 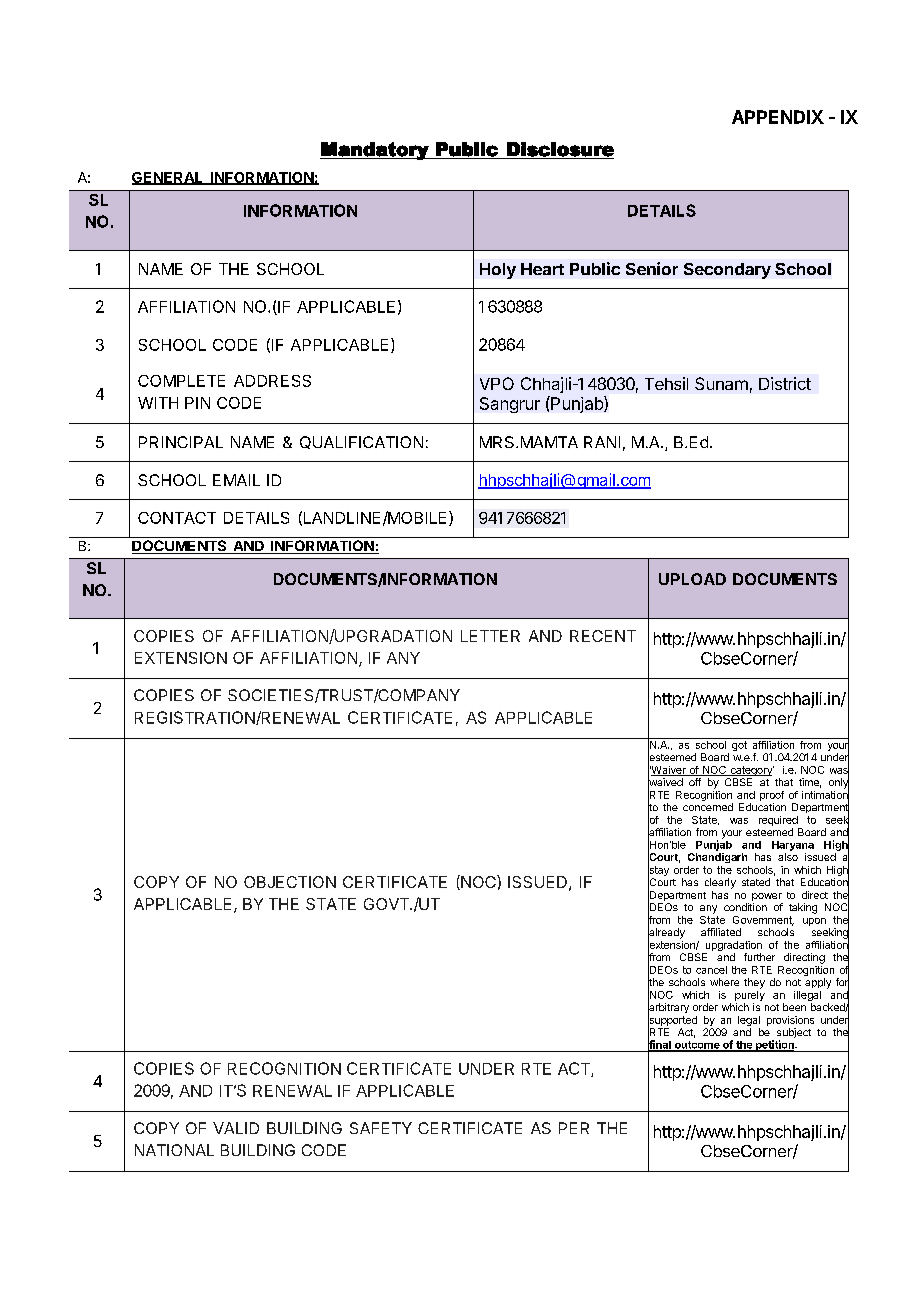 What do you see at coordinates (692, 579) in the page?
I see `UPLOAD` at bounding box center [692, 579].
